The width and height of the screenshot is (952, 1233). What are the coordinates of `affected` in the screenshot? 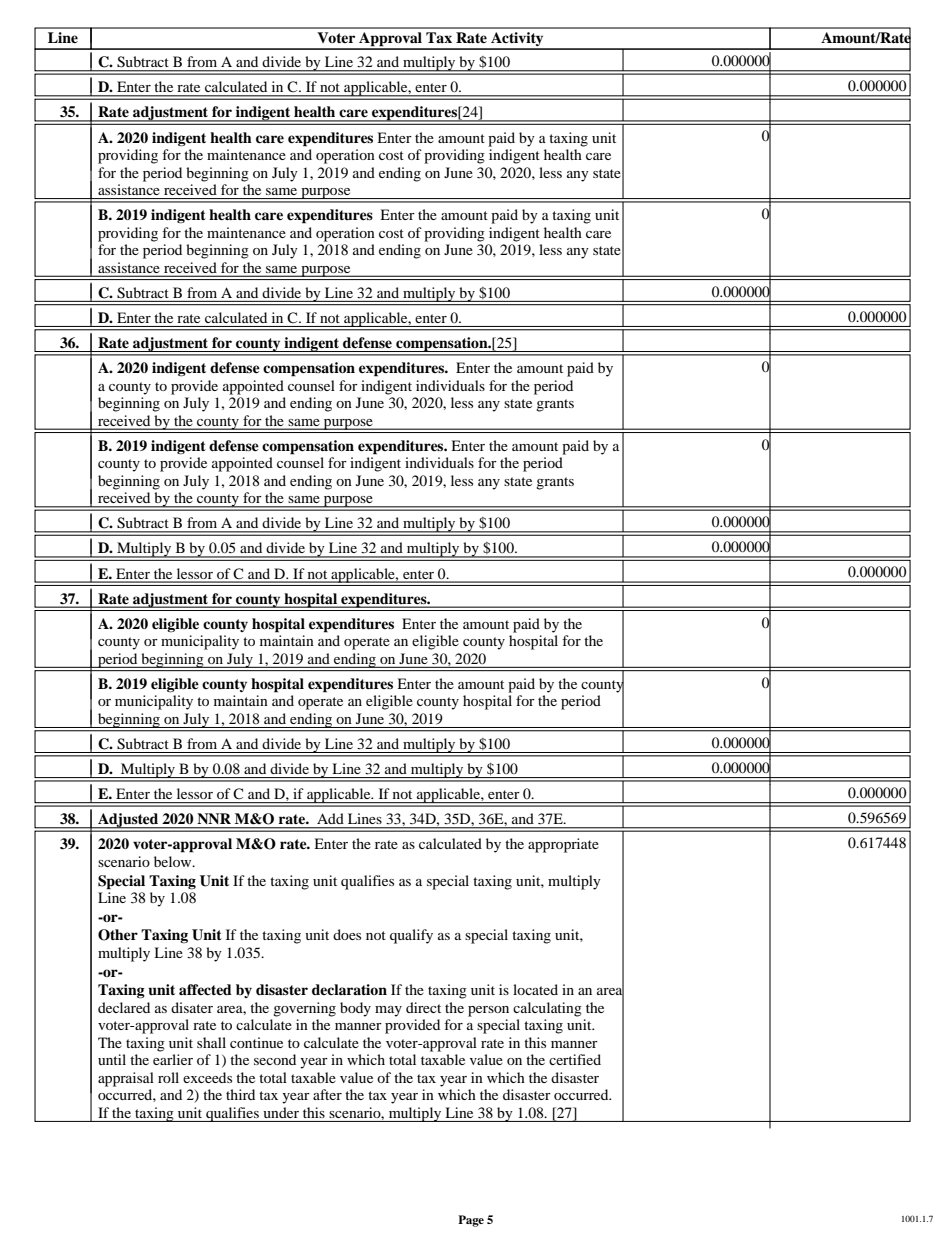 It's located at (205, 989).
